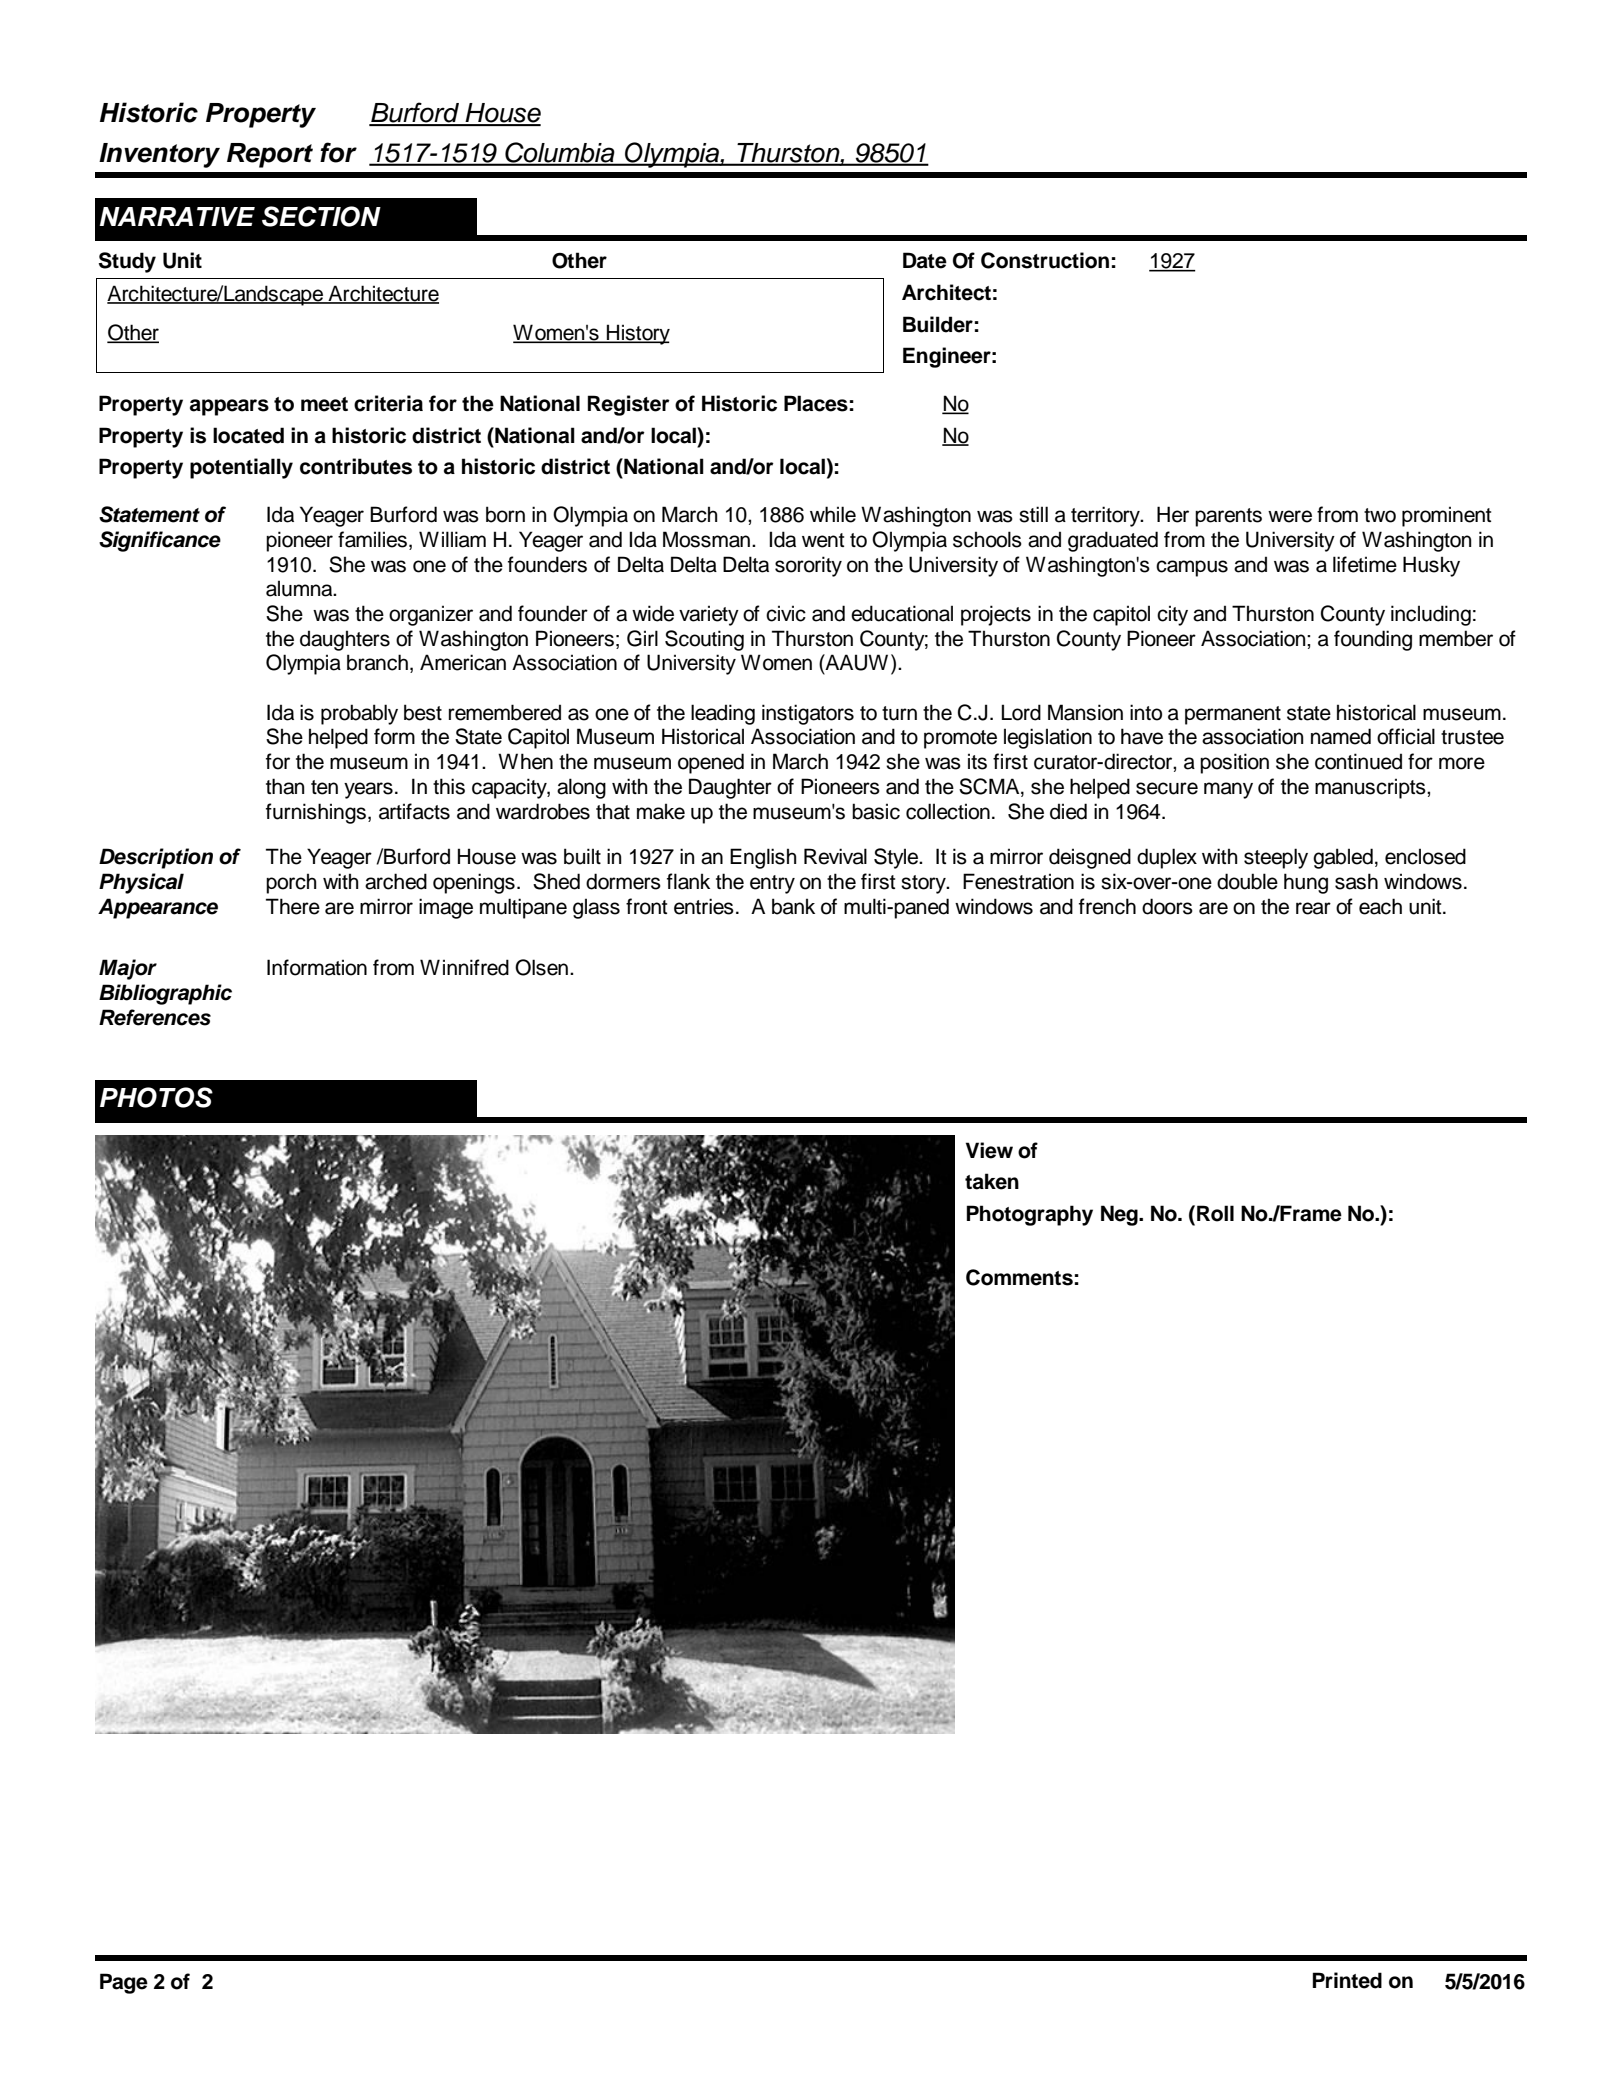  Describe the element at coordinates (285, 786) in the screenshot. I see `than` at that location.
